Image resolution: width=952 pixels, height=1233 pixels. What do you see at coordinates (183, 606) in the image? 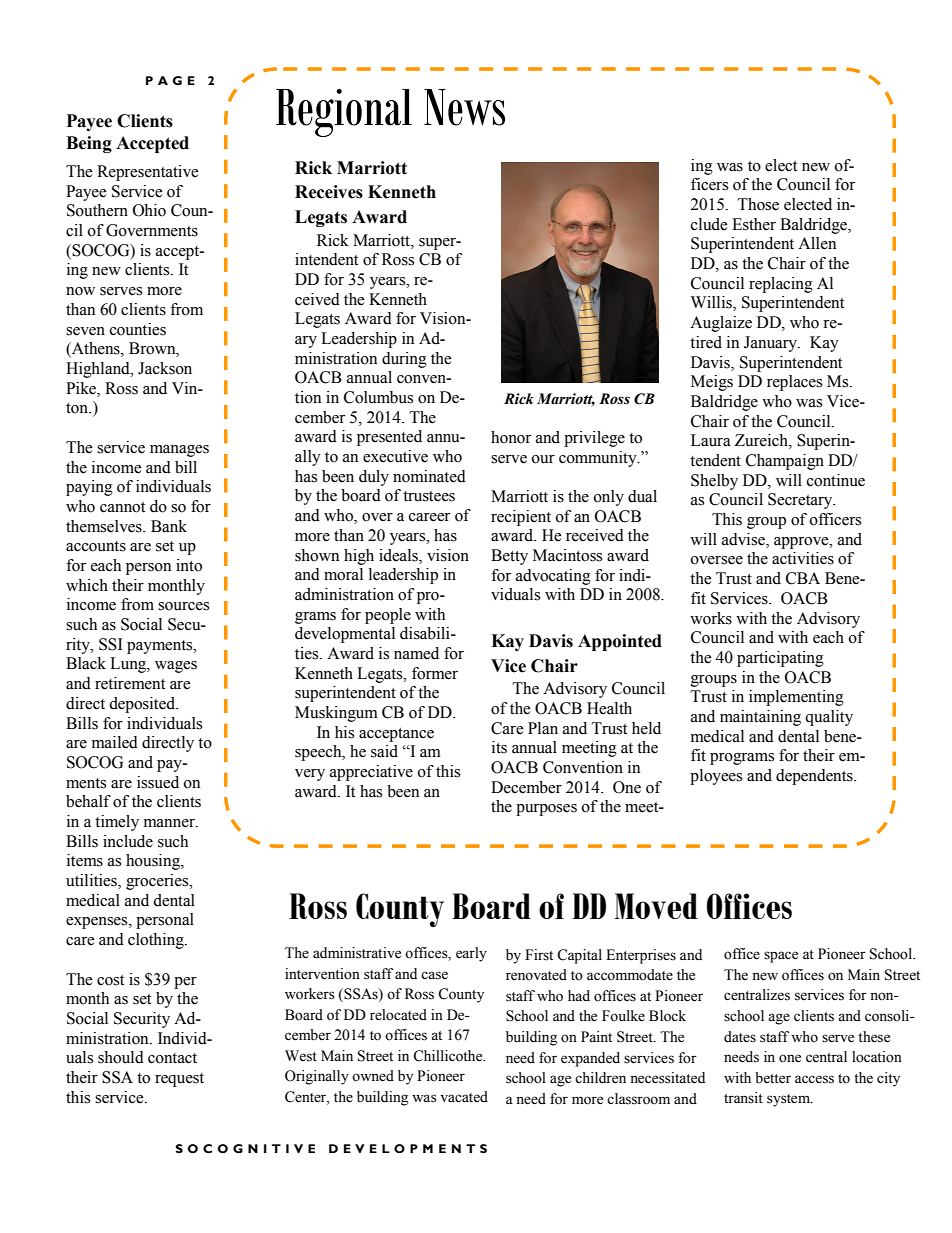
I see `sources` at bounding box center [183, 606].
